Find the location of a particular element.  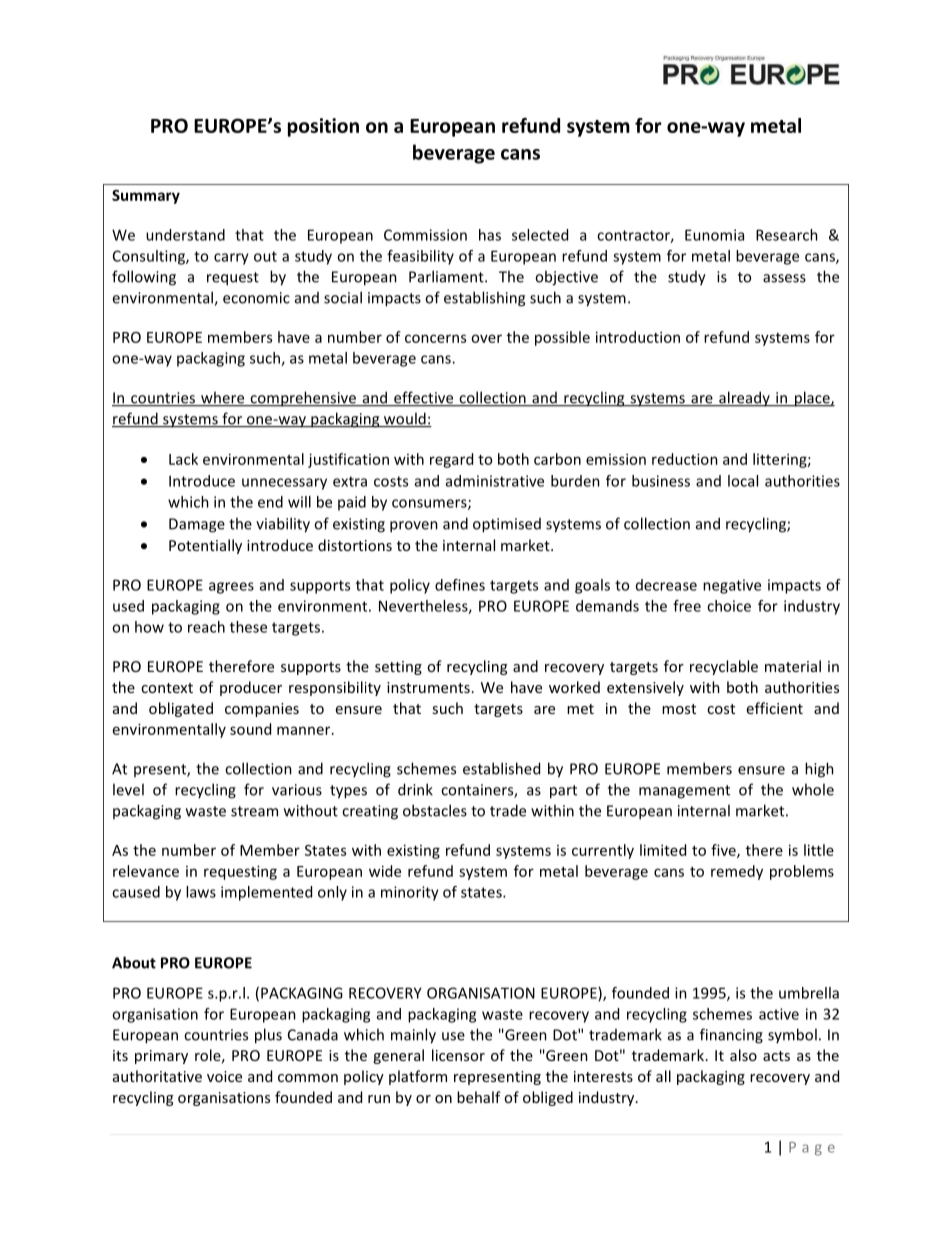

defines is located at coordinates (460, 585).
